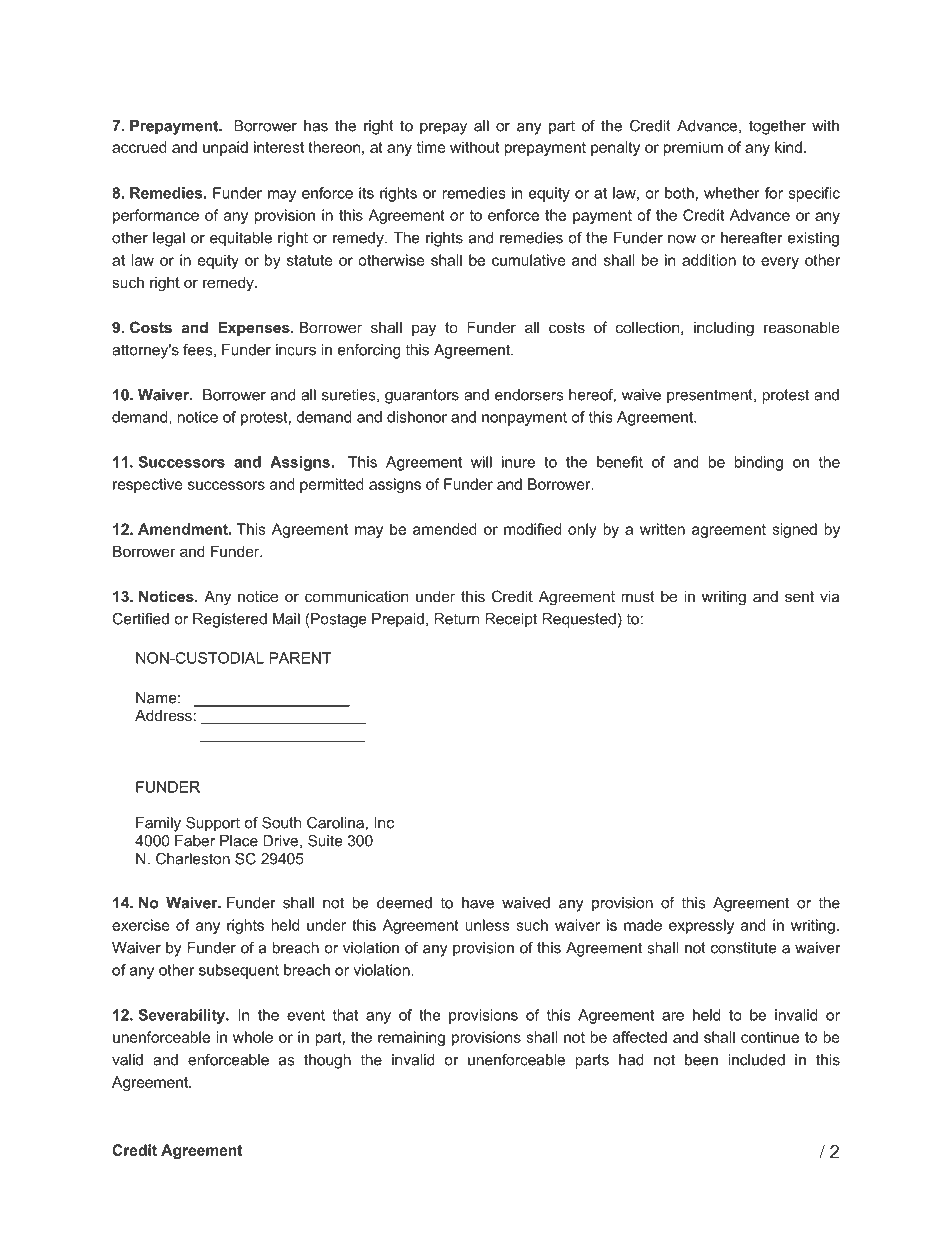 The height and width of the screenshot is (1233, 952). What do you see at coordinates (411, 1038) in the screenshot?
I see `remaining` at bounding box center [411, 1038].
